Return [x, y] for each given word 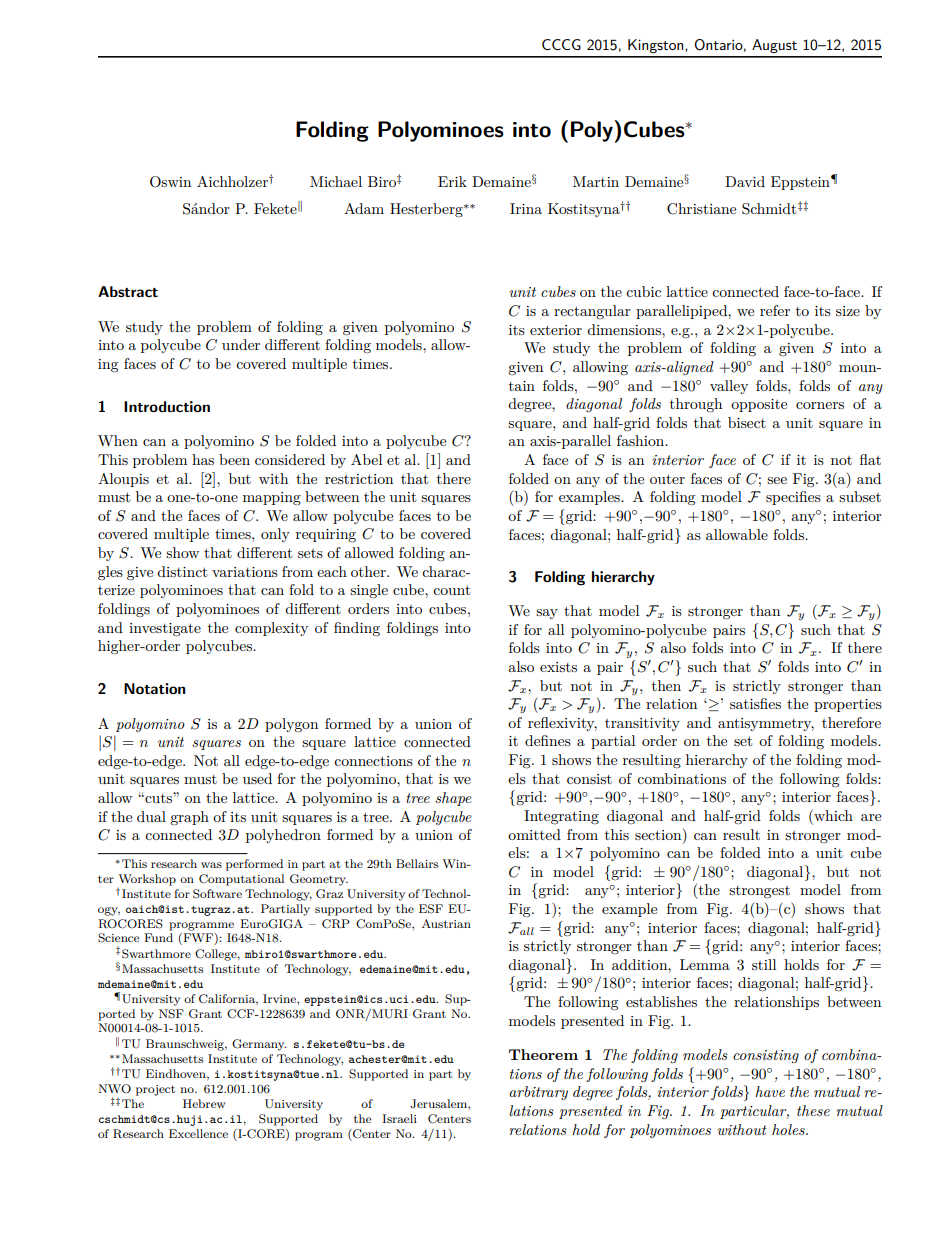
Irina [526, 208]
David [745, 181]
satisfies [755, 703]
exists [558, 667]
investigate [165, 630]
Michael [336, 181]
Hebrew [204, 1103]
